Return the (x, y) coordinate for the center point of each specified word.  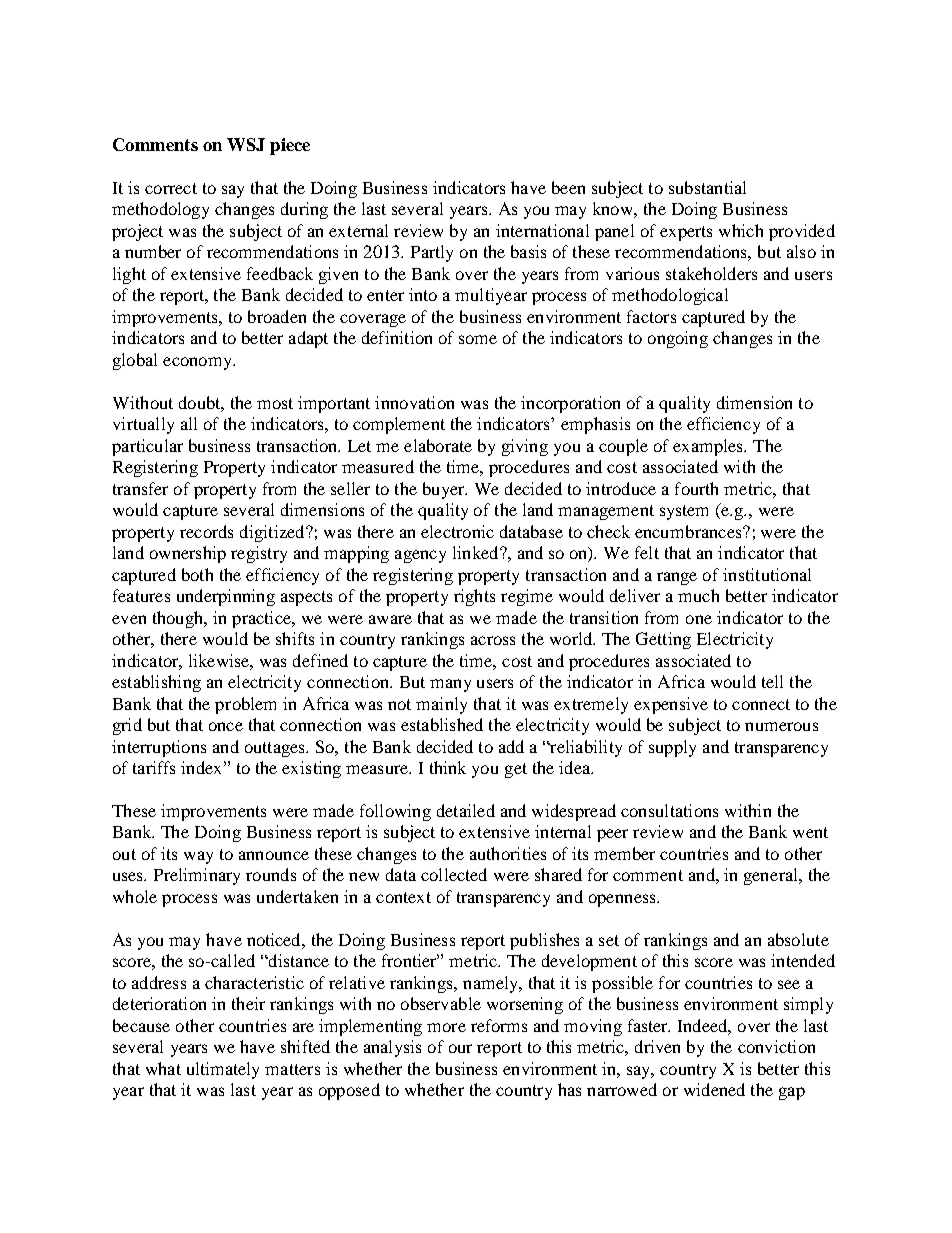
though (179, 619)
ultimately (223, 1070)
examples (709, 447)
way (198, 857)
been (568, 187)
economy (198, 363)
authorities (508, 853)
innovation (414, 402)
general (772, 876)
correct (171, 188)
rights (474, 597)
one (699, 619)
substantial (707, 187)
